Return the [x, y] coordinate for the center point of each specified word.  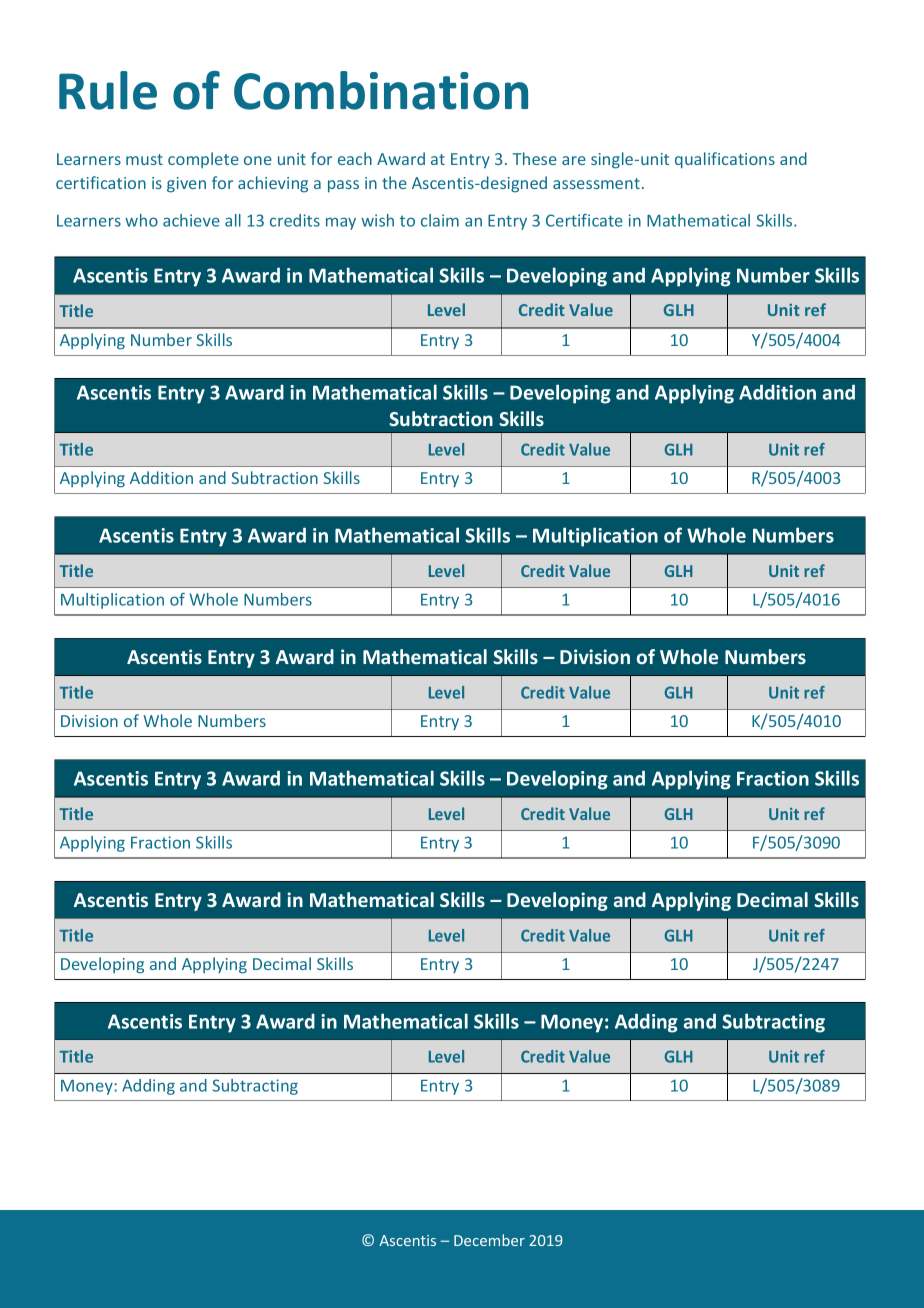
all [233, 220]
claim [440, 220]
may [341, 223]
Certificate [584, 220]
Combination [381, 90]
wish [377, 220]
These [535, 158]
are [574, 160]
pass [343, 186]
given [186, 185]
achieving [273, 184]
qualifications [725, 160]
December [489, 1240]
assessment [596, 183]
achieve [191, 220]
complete [203, 160]
